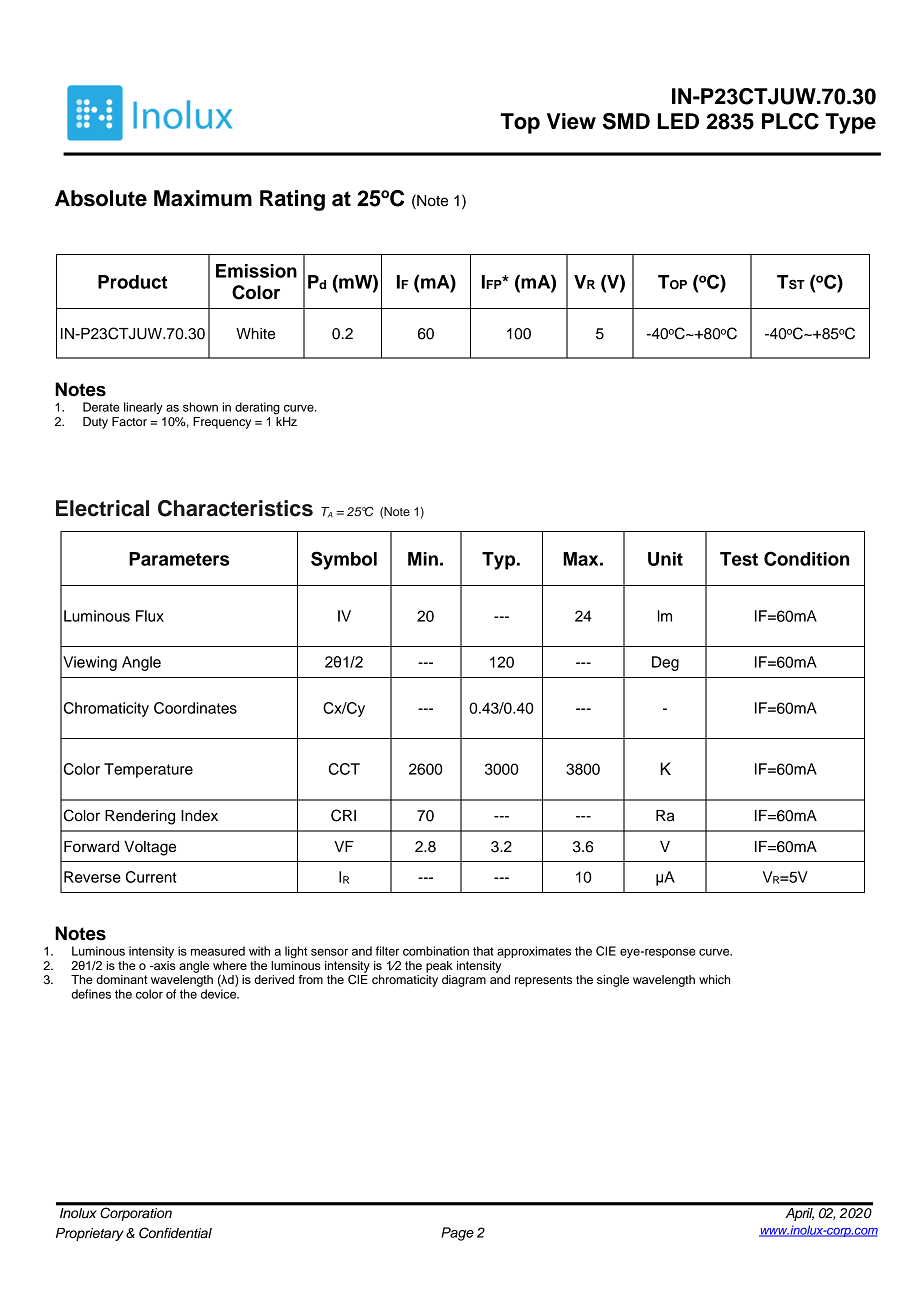 The width and height of the screenshot is (924, 1309). I want to click on shown, so click(200, 407).
